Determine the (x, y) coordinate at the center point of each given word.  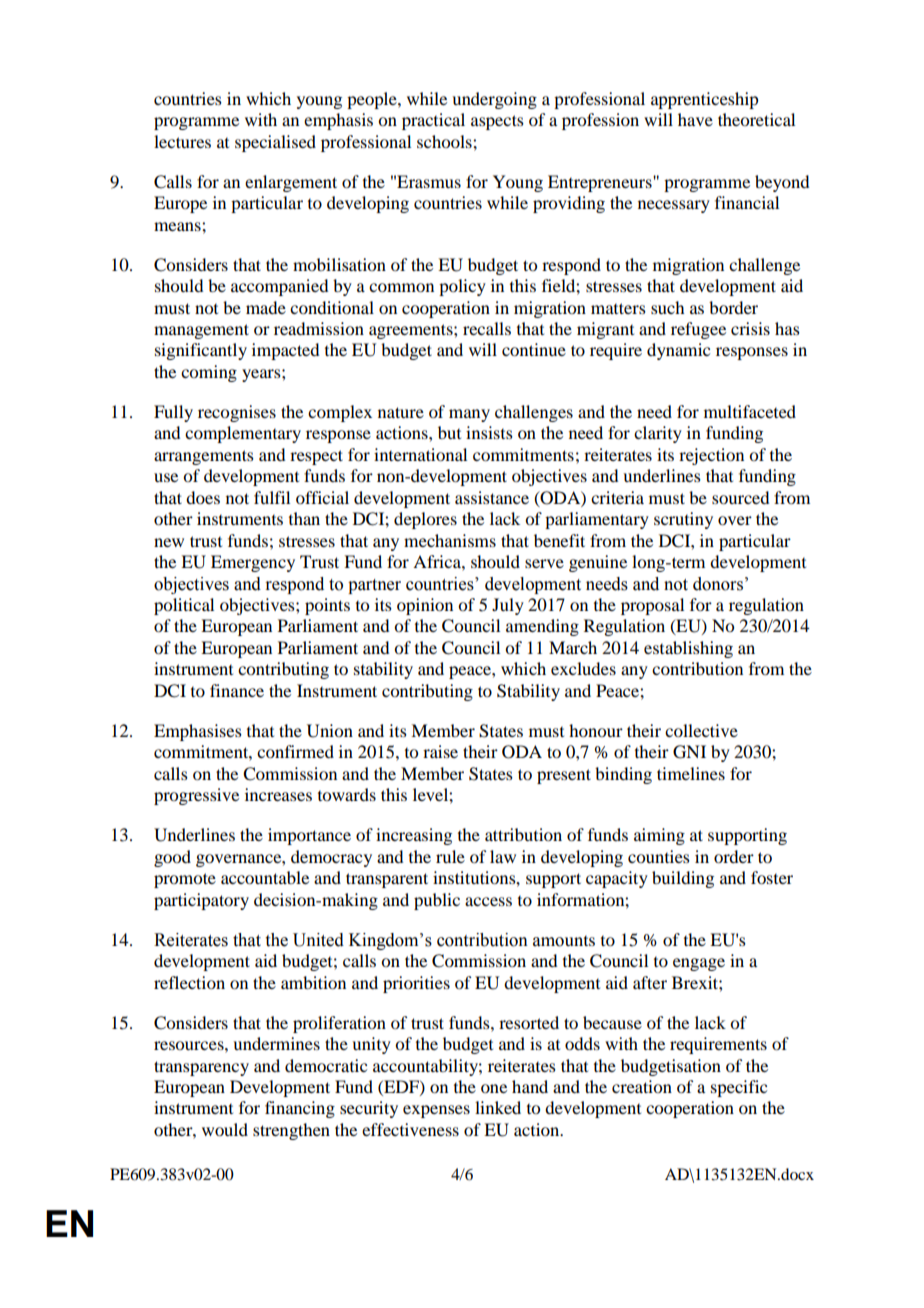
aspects (497, 122)
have (695, 119)
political (184, 606)
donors (718, 584)
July (508, 606)
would (225, 1129)
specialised (275, 143)
